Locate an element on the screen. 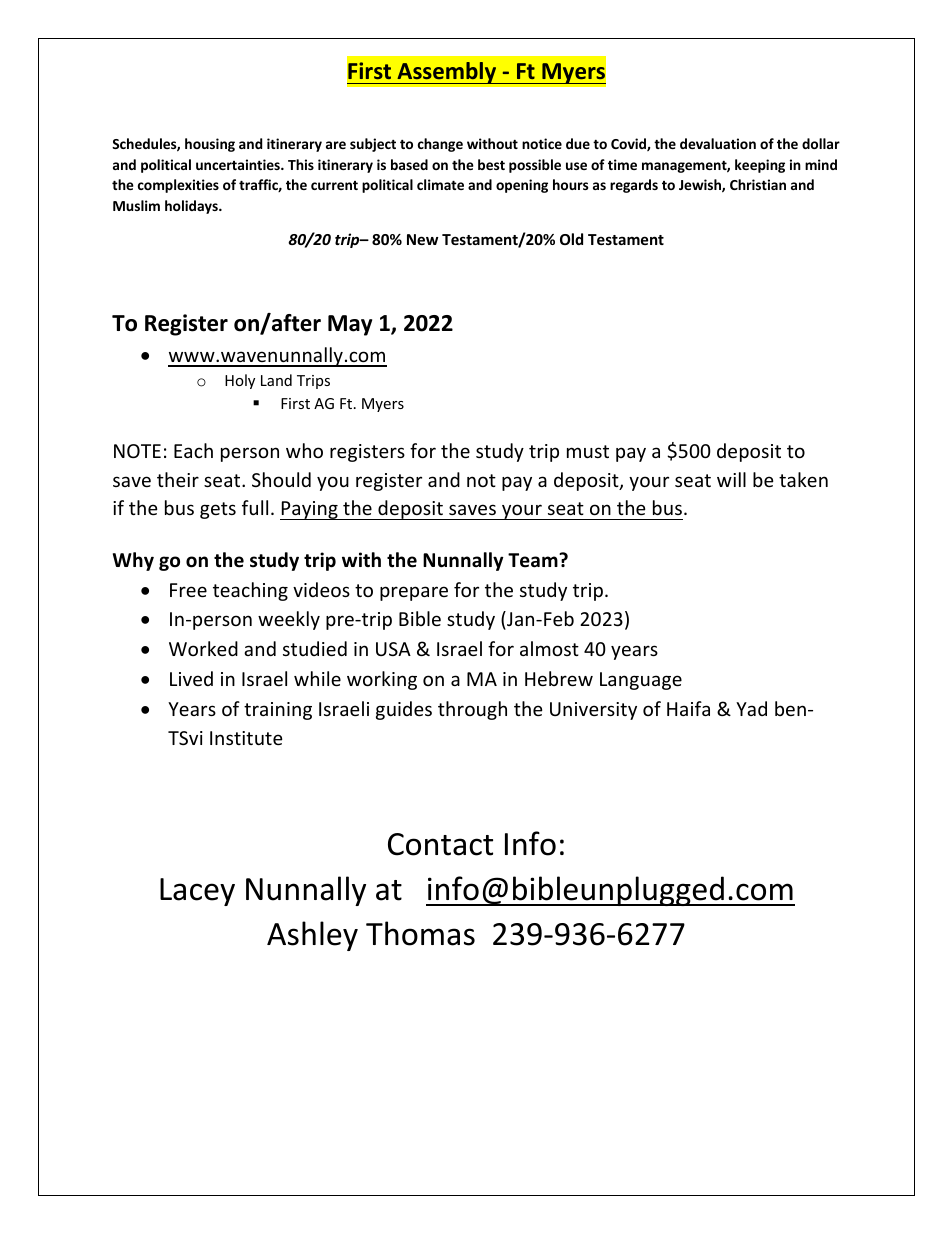  Lacey is located at coordinates (197, 892).
